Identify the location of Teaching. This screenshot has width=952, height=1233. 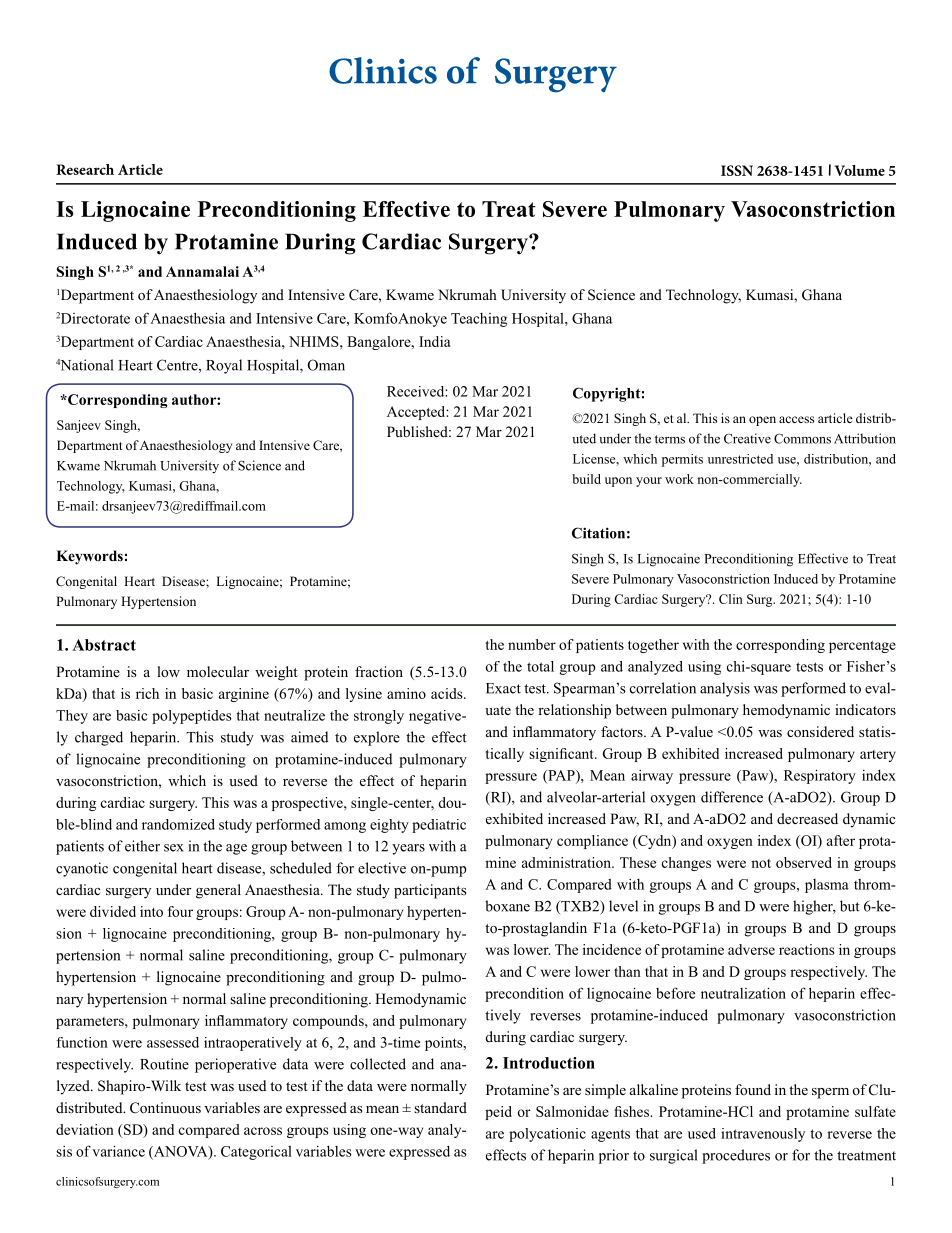
(479, 320).
